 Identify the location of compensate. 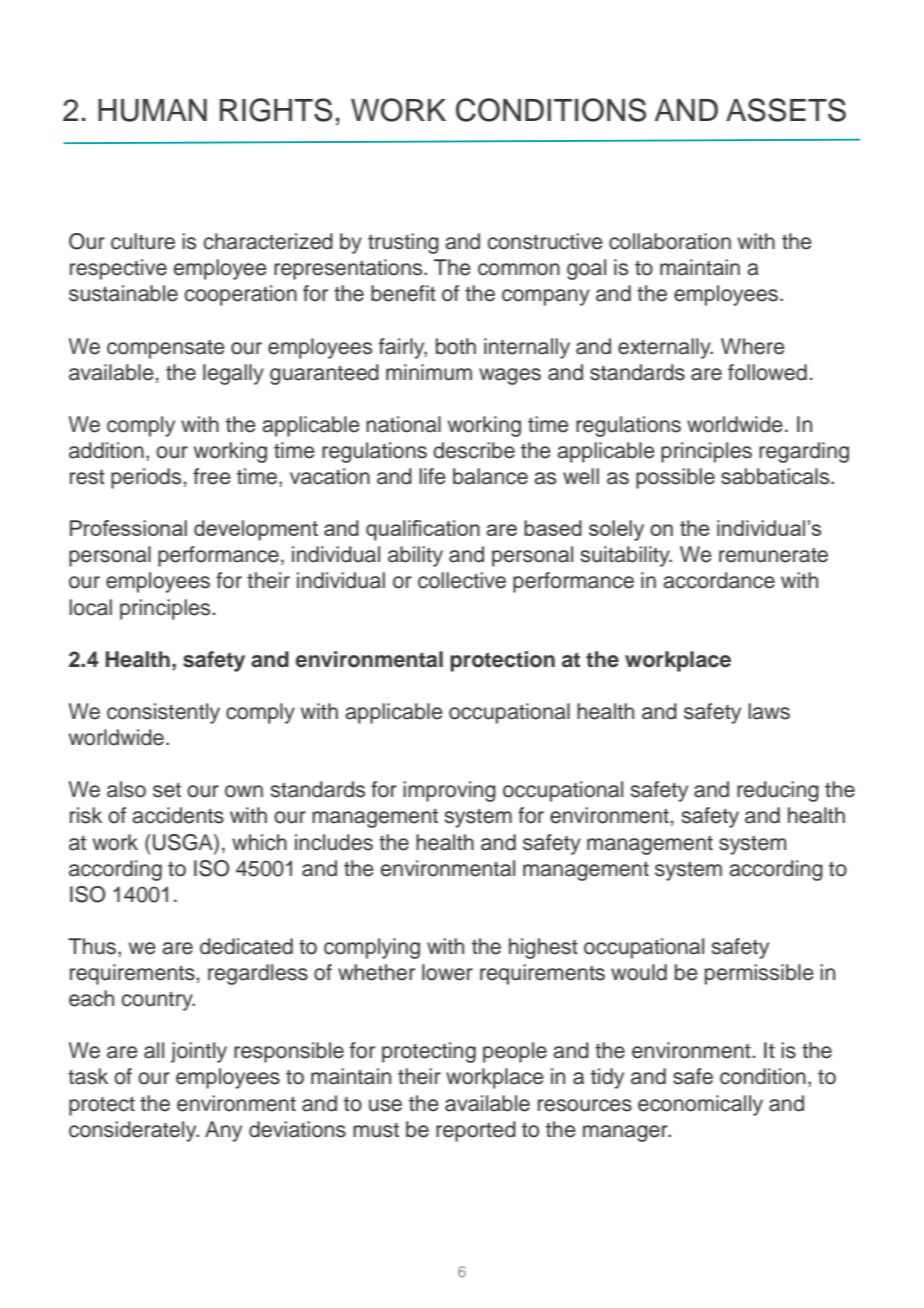
(166, 349).
